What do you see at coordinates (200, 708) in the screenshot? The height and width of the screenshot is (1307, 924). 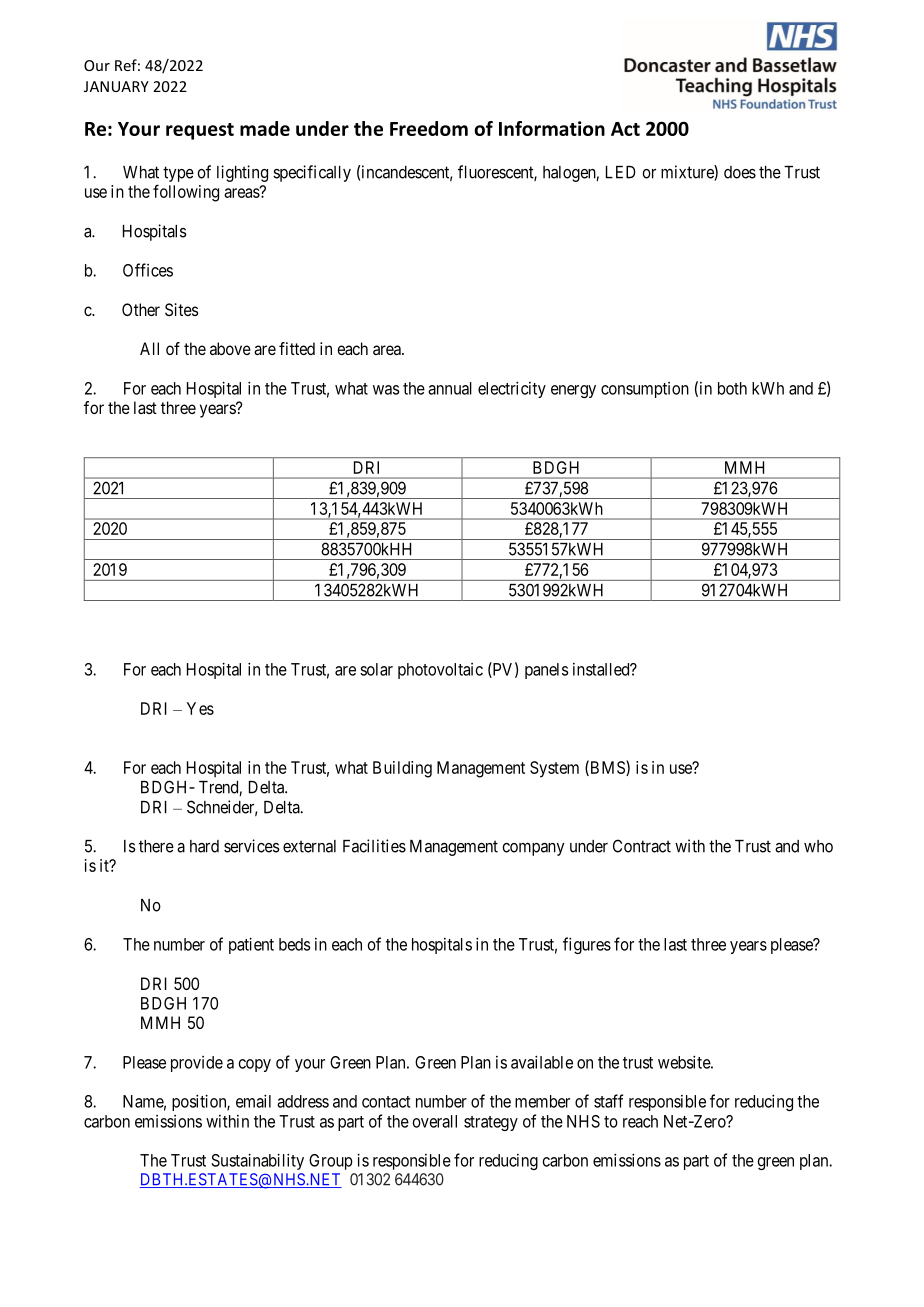 I see `Yes` at bounding box center [200, 708].
